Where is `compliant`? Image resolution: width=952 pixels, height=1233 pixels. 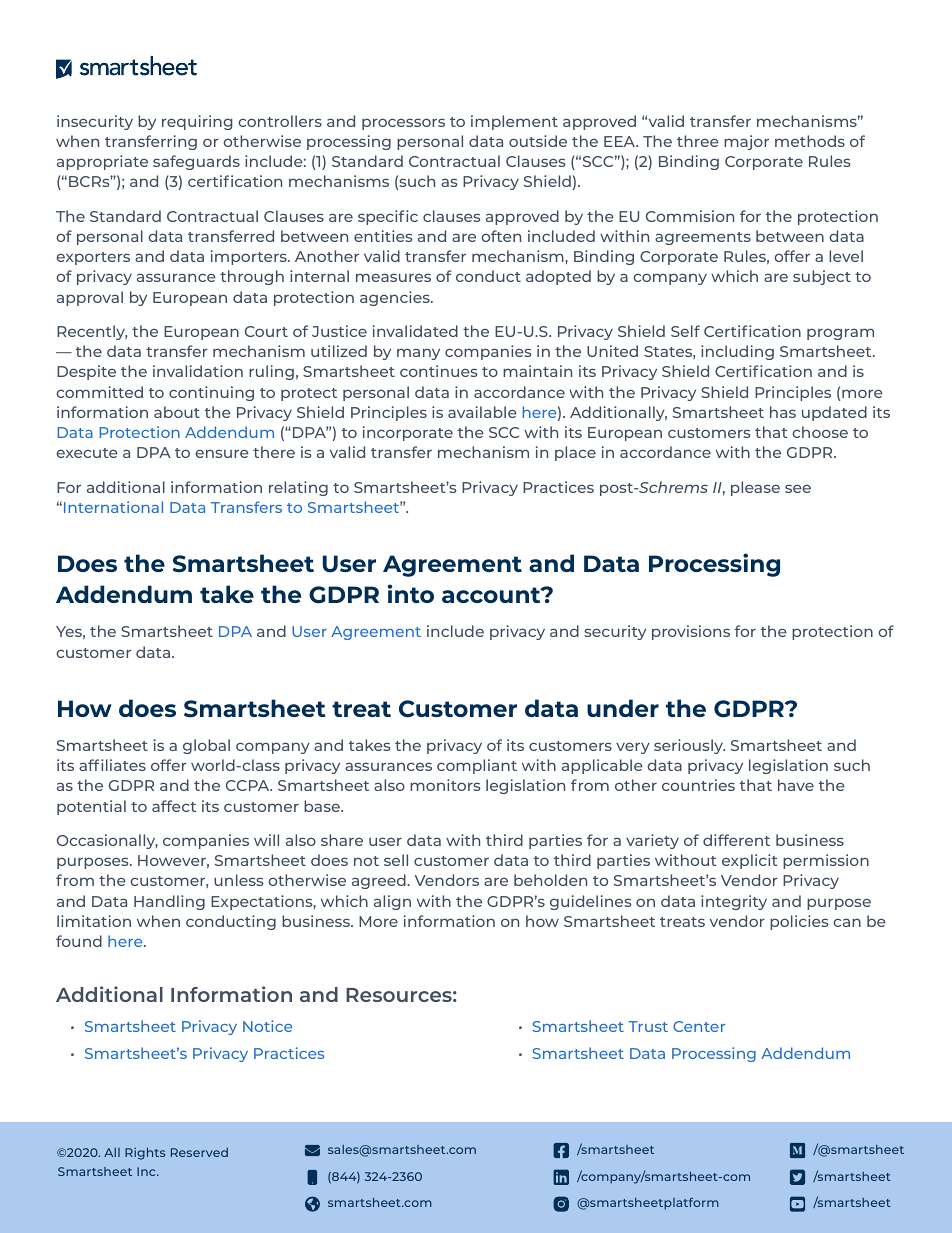
compliant is located at coordinates (477, 766).
